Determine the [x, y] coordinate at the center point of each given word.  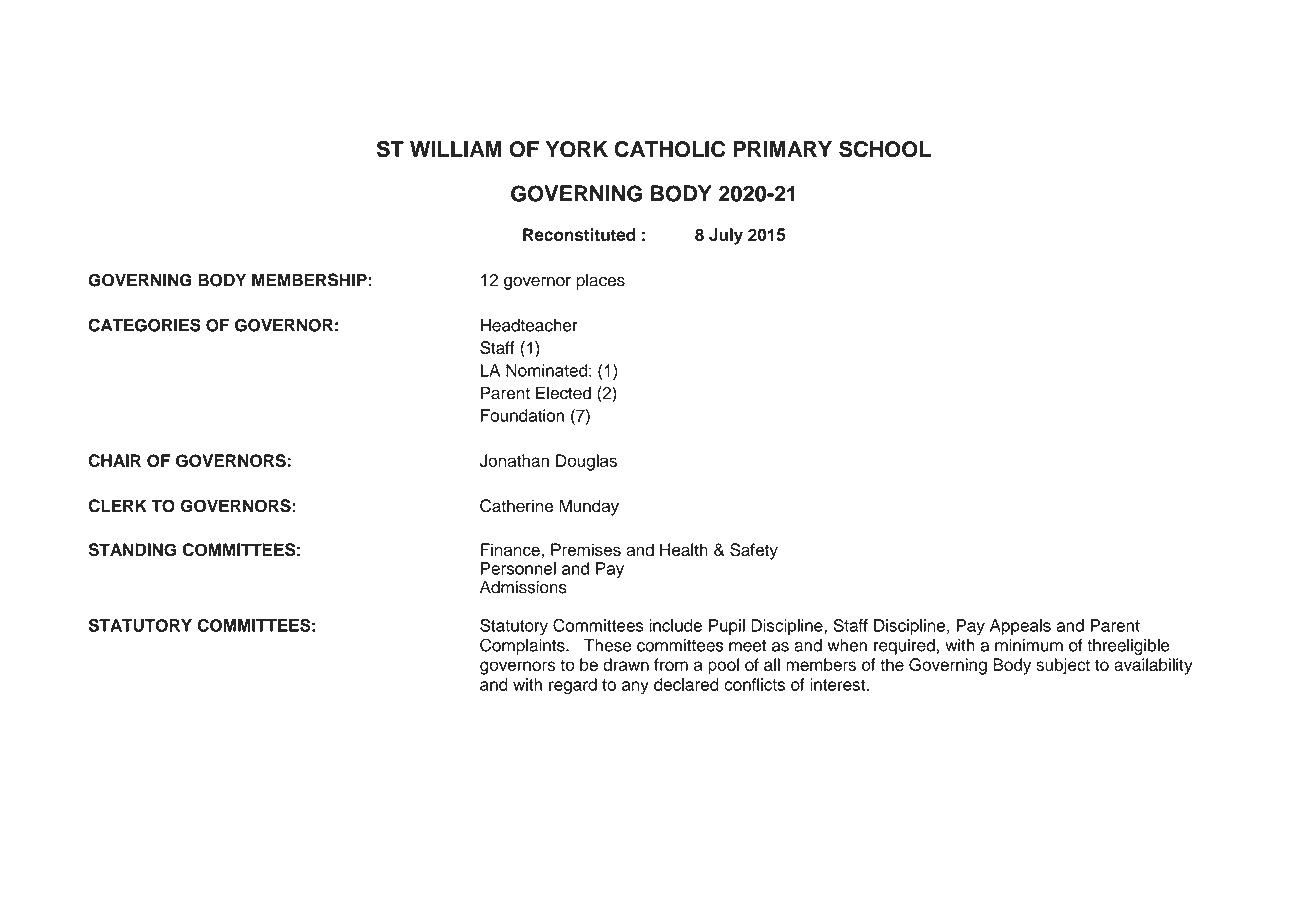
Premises [586, 549]
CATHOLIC [669, 149]
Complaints [523, 646]
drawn [626, 664]
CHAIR [114, 460]
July [726, 236]
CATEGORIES [144, 325]
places [600, 281]
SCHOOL [885, 149]
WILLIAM [455, 149]
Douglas [586, 462]
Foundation [522, 415]
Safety [754, 551]
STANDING [132, 550]
